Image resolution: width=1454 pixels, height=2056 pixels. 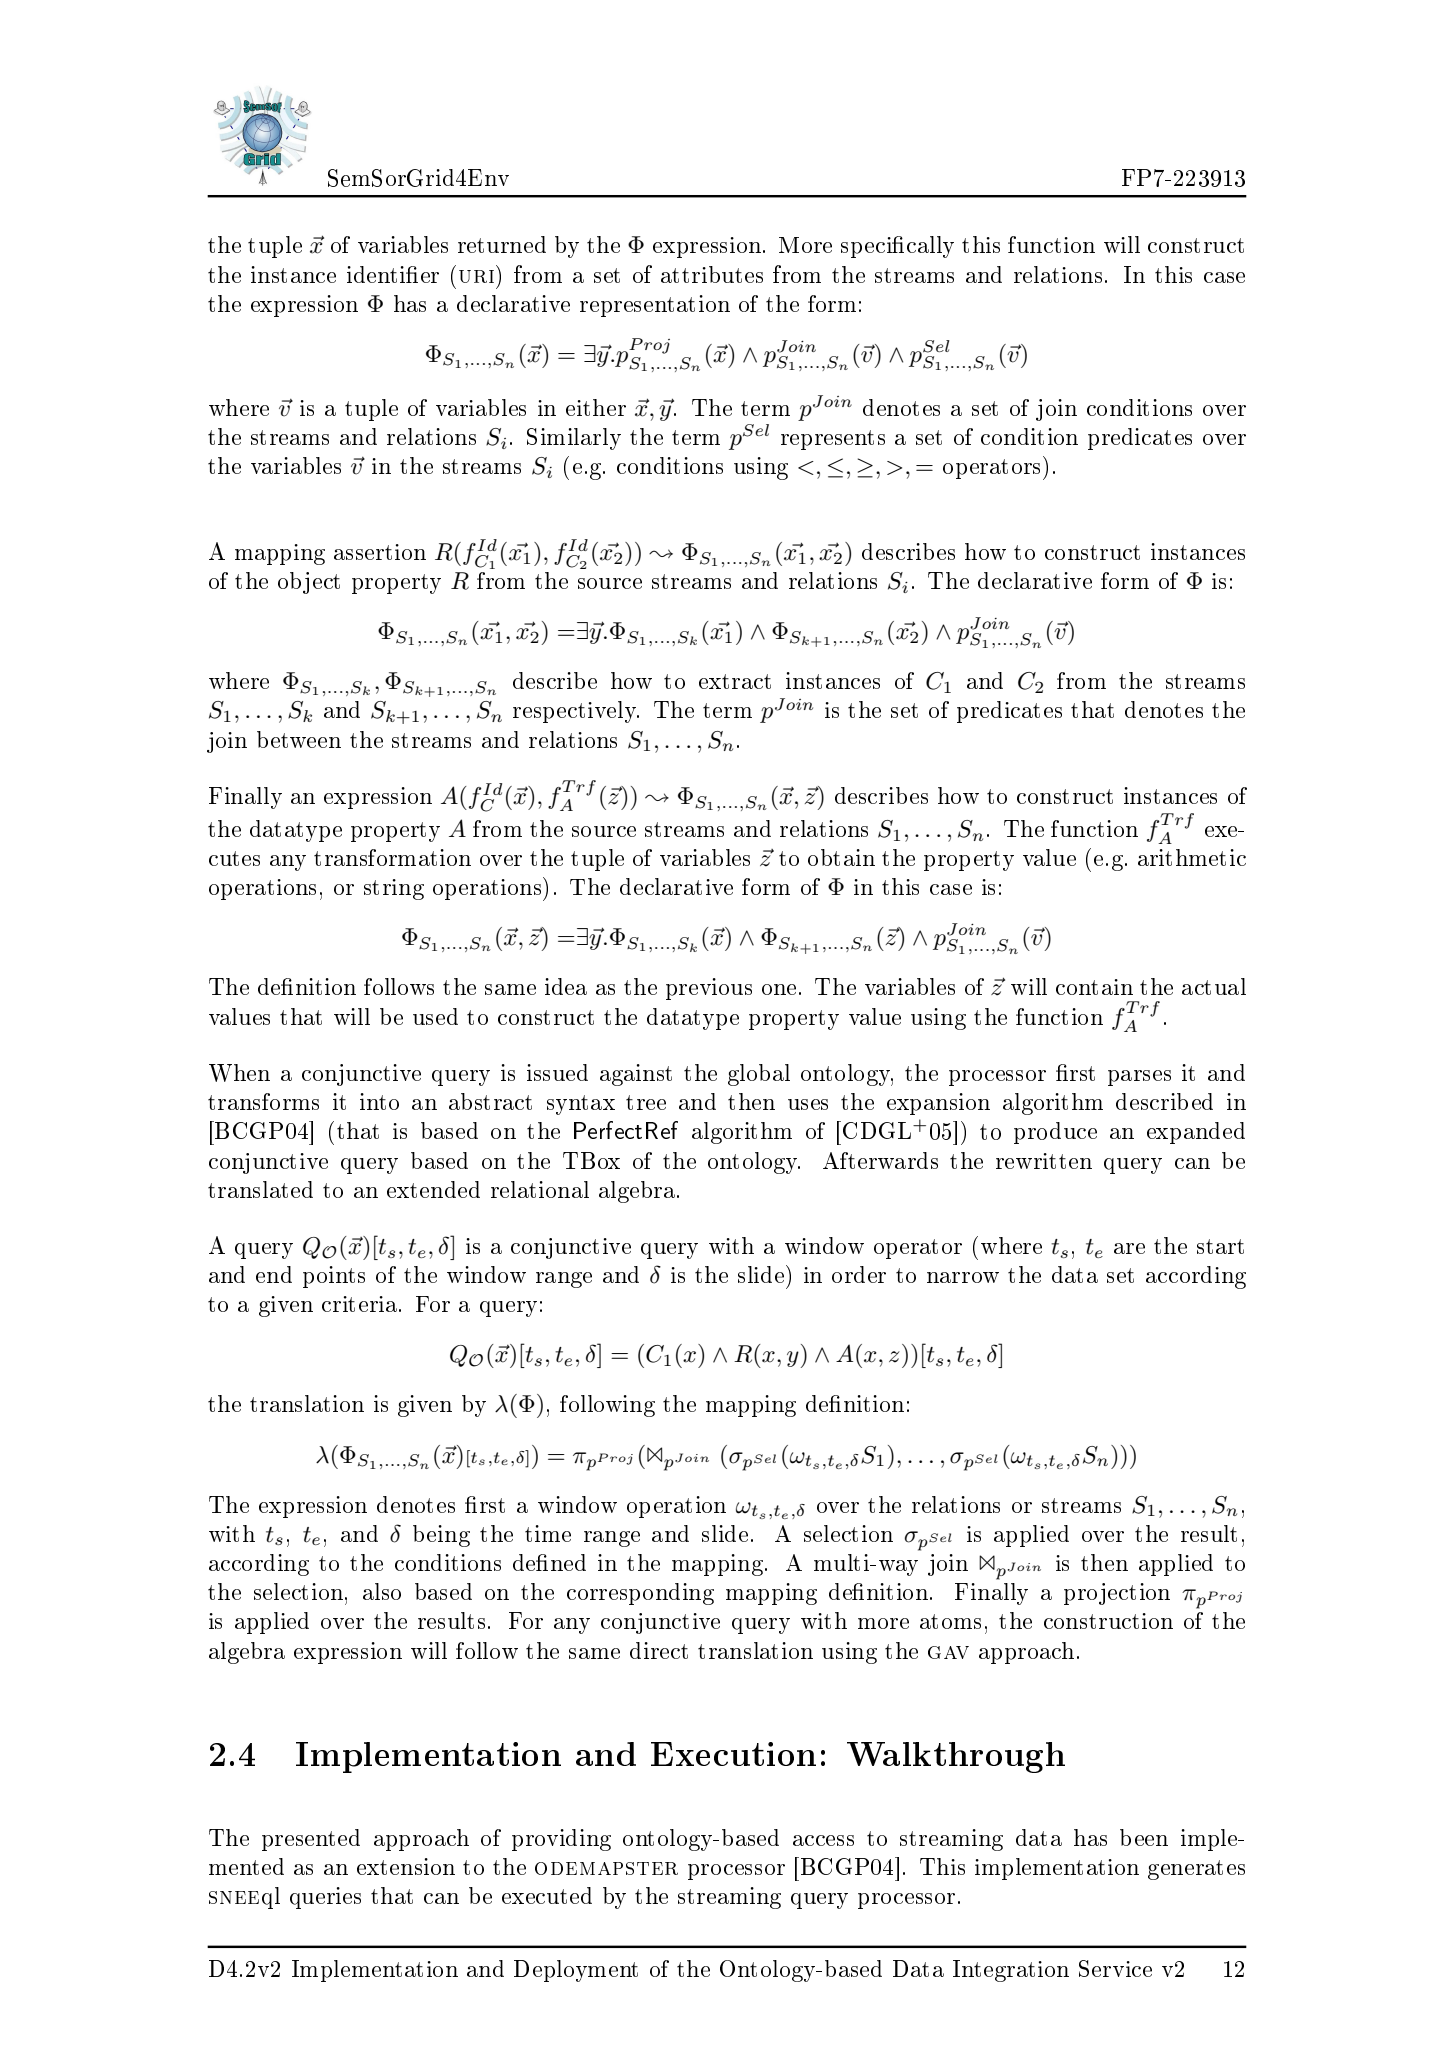 What do you see at coordinates (1117, 1594) in the screenshot?
I see `projection` at bounding box center [1117, 1594].
